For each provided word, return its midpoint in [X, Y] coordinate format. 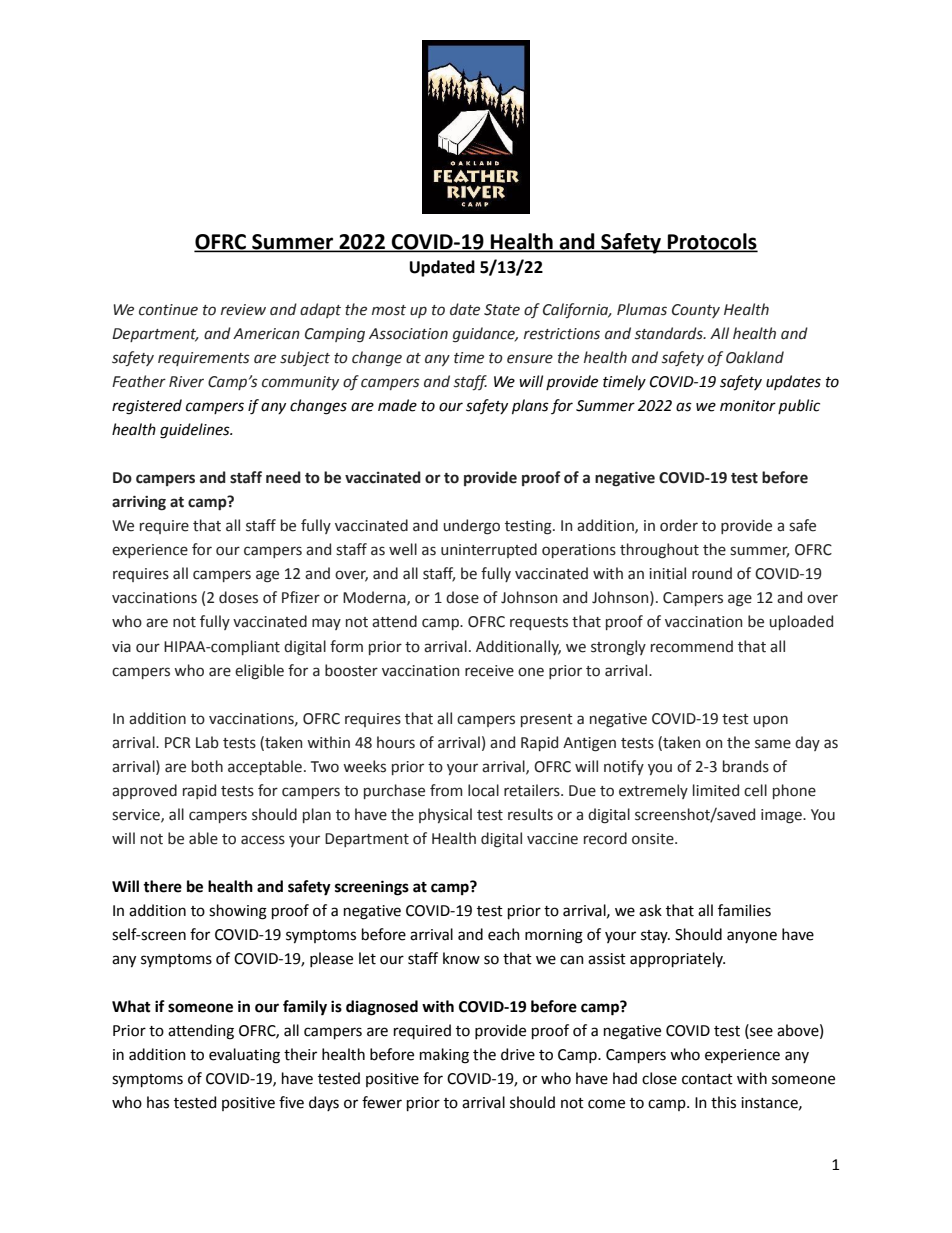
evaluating [244, 1056]
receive [489, 671]
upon [771, 721]
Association [408, 334]
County [696, 311]
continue [168, 310]
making [444, 1056]
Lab [207, 742]
